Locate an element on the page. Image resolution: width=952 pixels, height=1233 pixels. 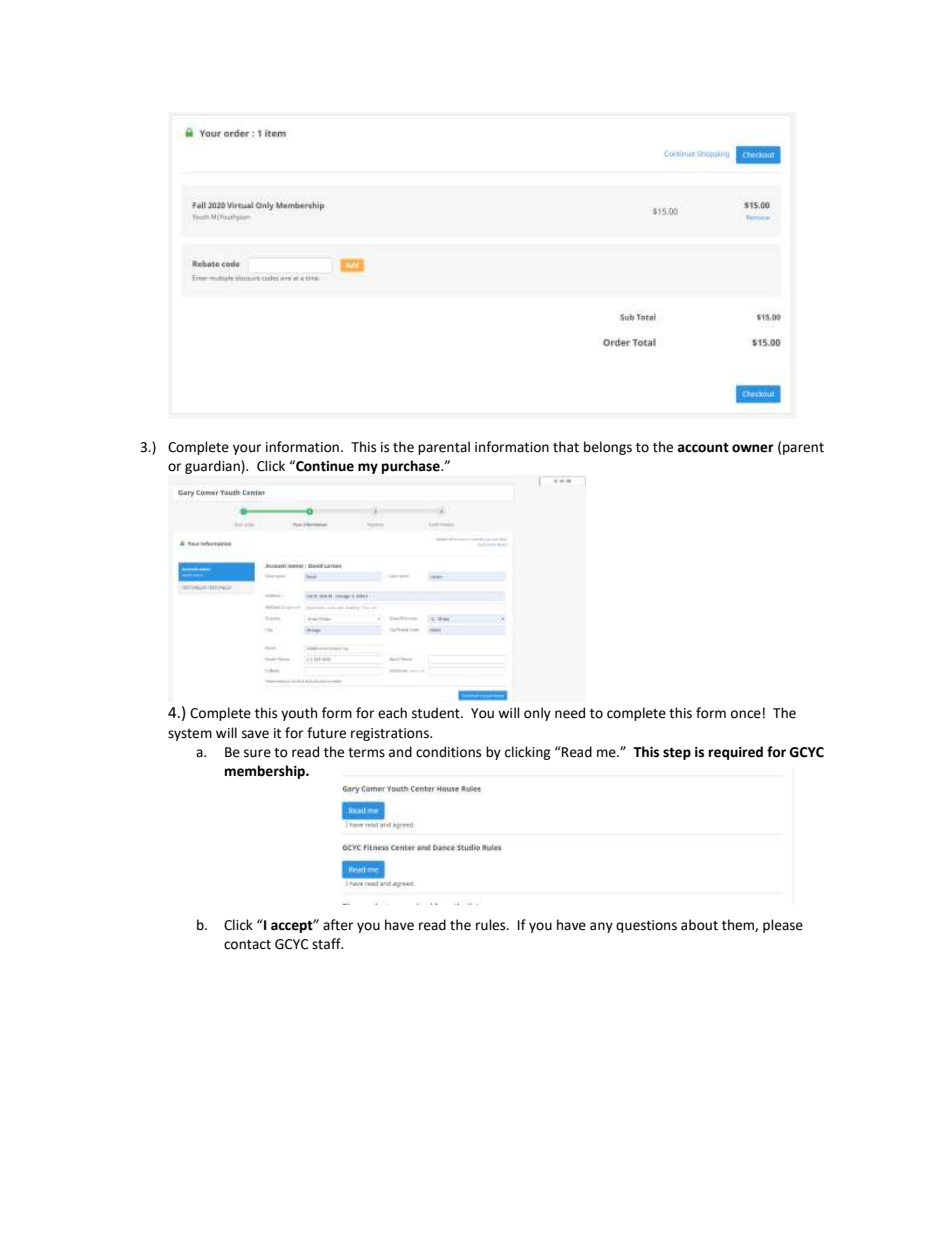
once is located at coordinates (746, 714).
